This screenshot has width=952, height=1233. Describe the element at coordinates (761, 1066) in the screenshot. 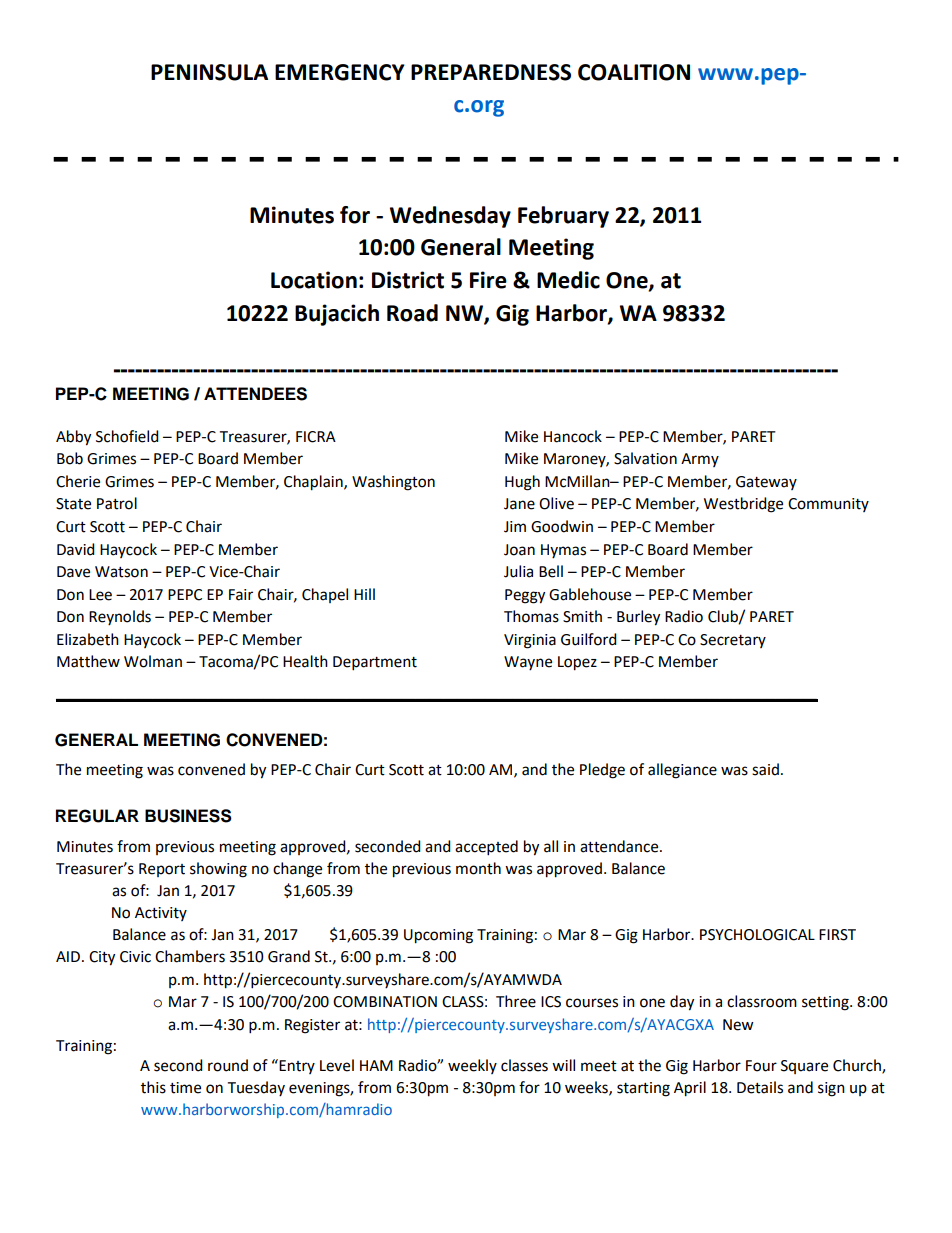

I see `Four` at that location.
